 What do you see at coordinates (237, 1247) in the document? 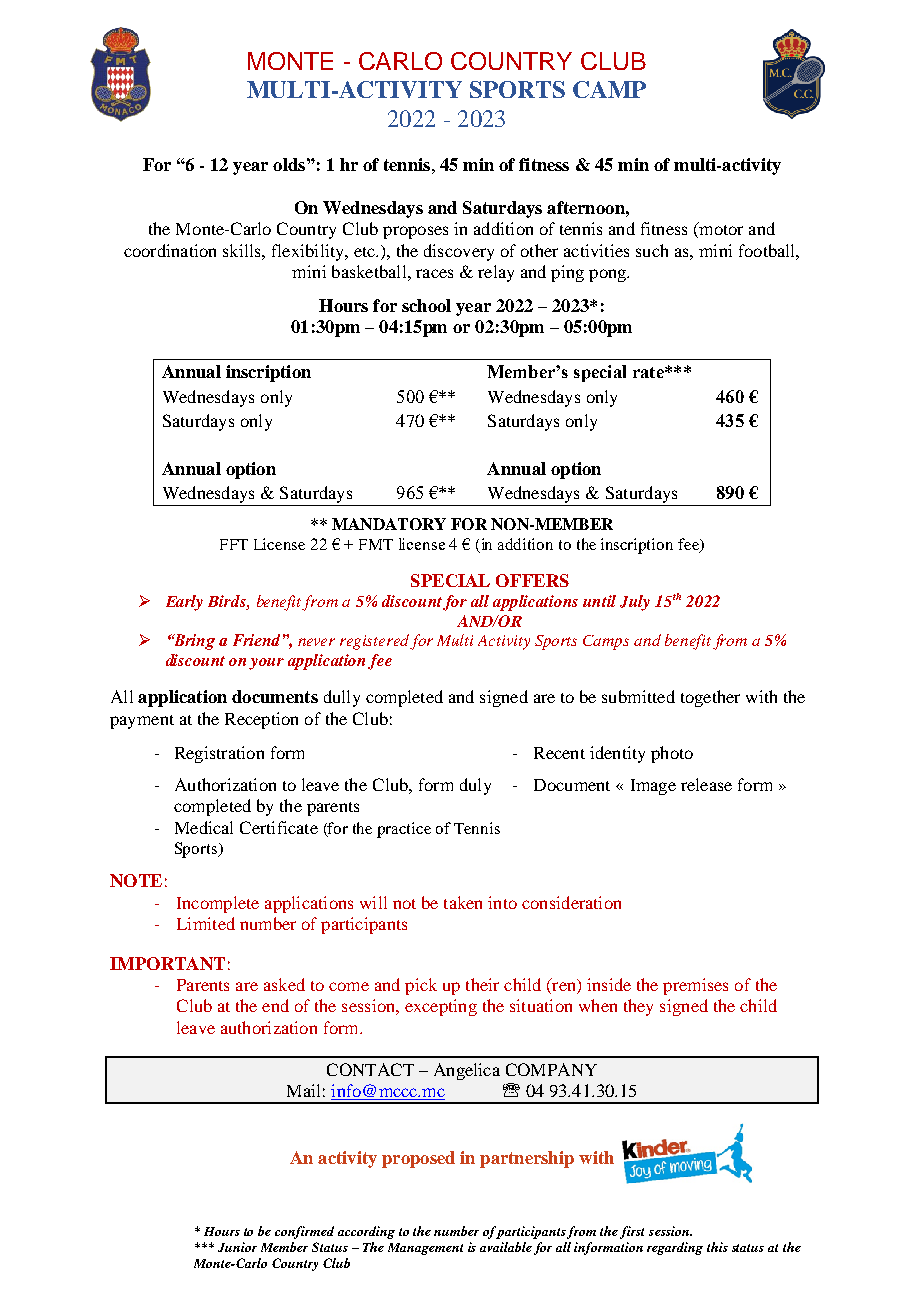
I see `Junior` at bounding box center [237, 1247].
